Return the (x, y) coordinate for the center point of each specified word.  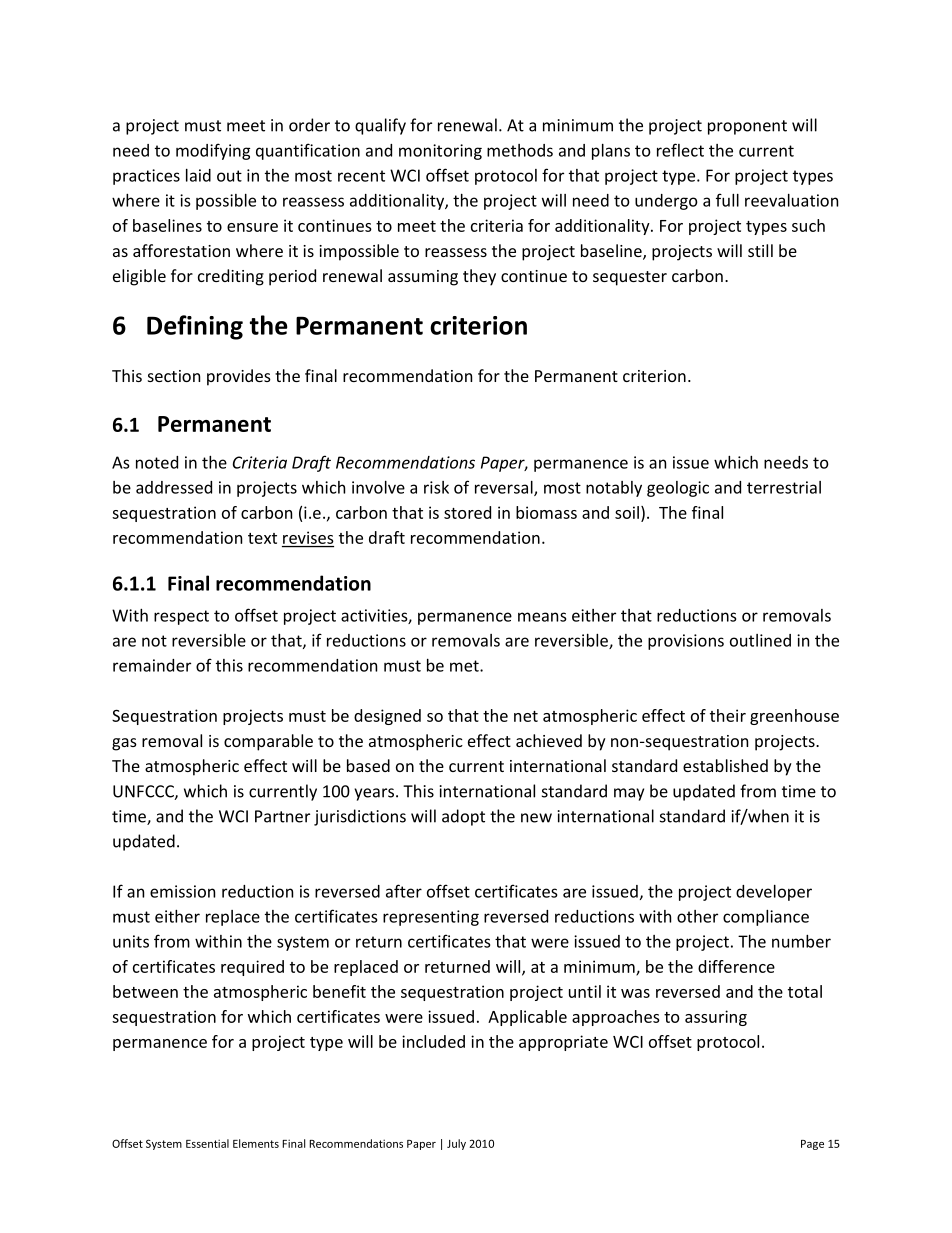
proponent (747, 127)
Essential (207, 1143)
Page (812, 1145)
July (456, 1144)
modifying (213, 151)
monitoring (440, 152)
